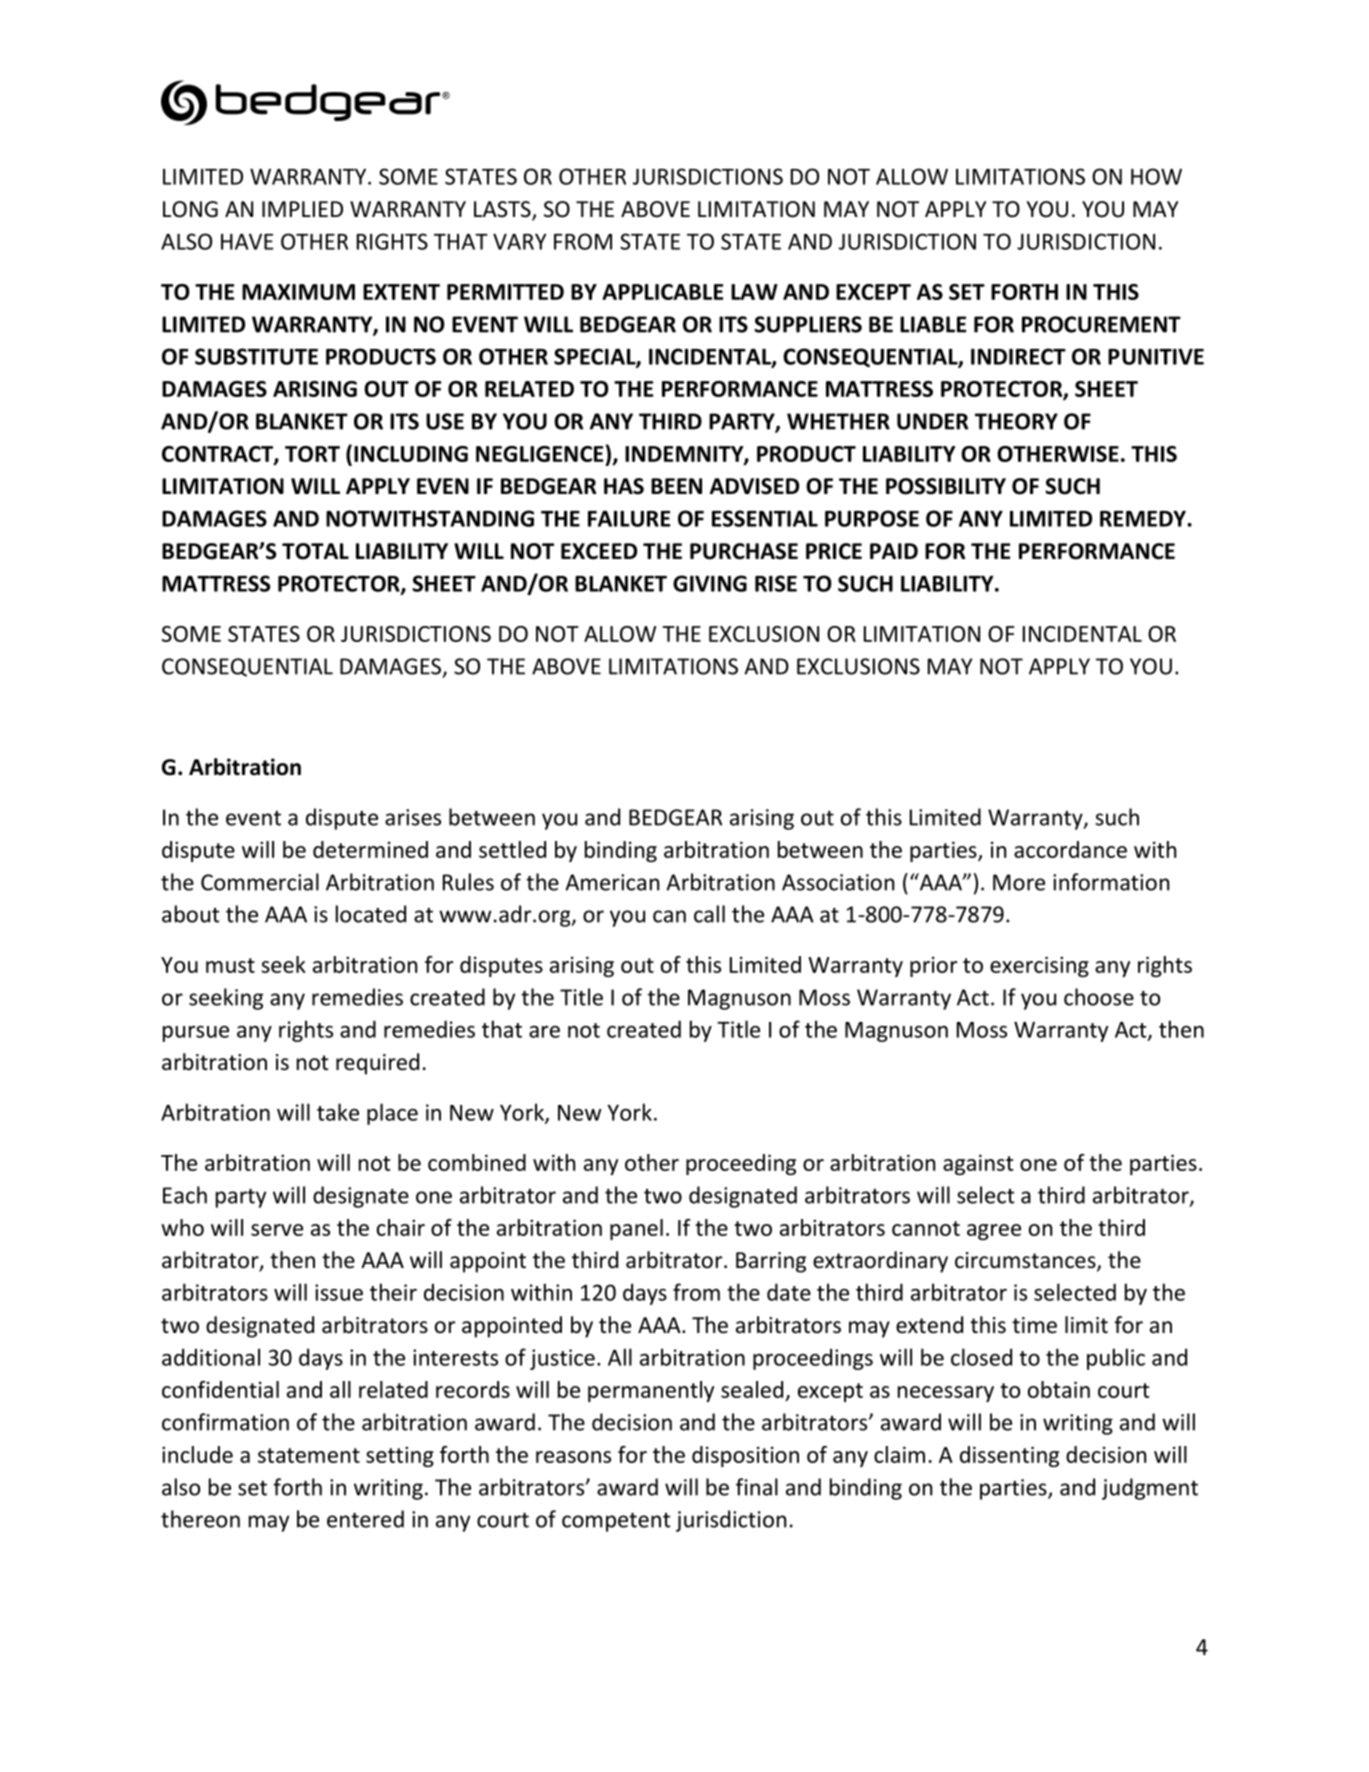  I want to click on competent, so click(616, 1522).
